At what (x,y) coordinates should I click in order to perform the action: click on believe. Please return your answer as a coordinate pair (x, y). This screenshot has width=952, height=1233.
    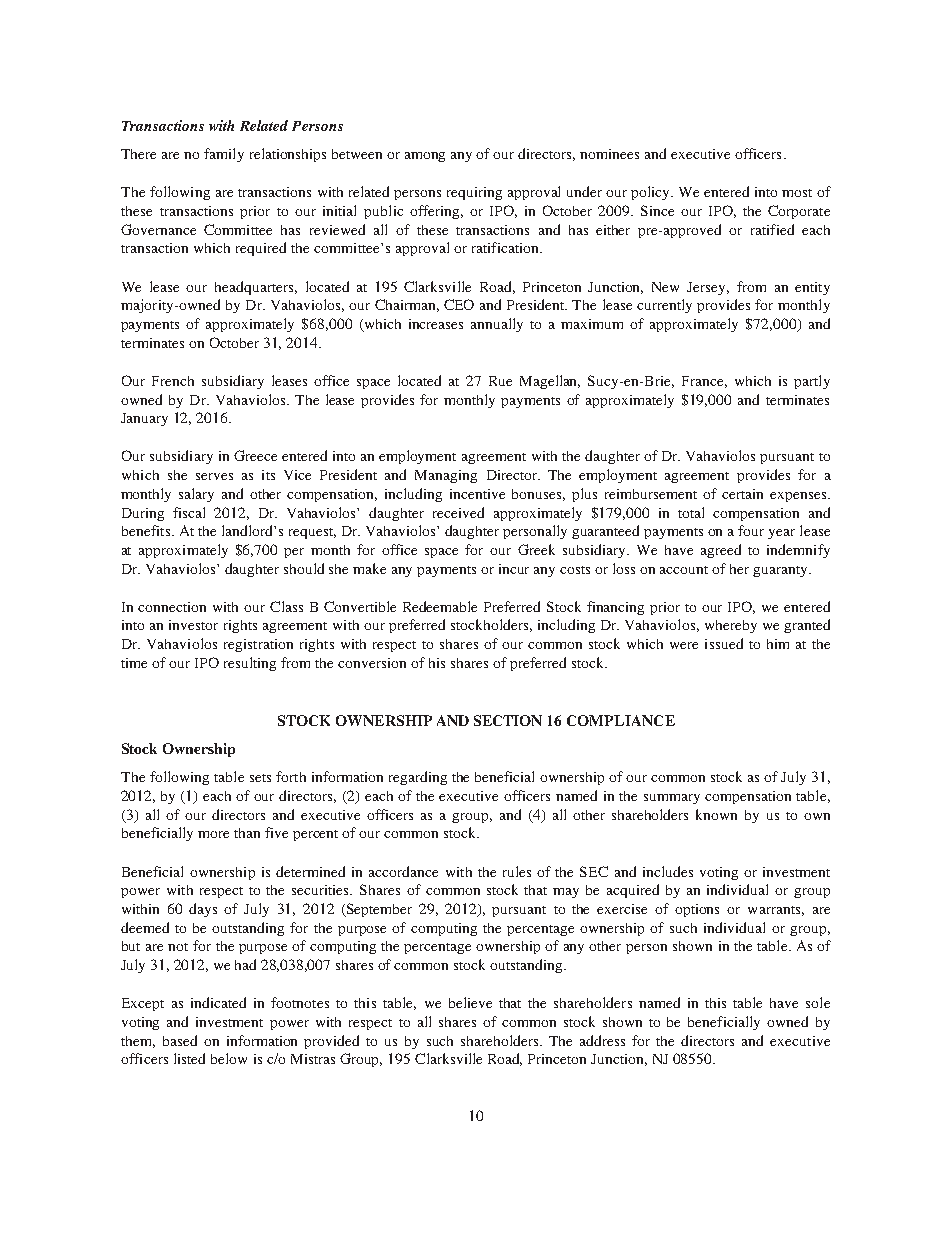
    Looking at the image, I should click on (470, 1002).
